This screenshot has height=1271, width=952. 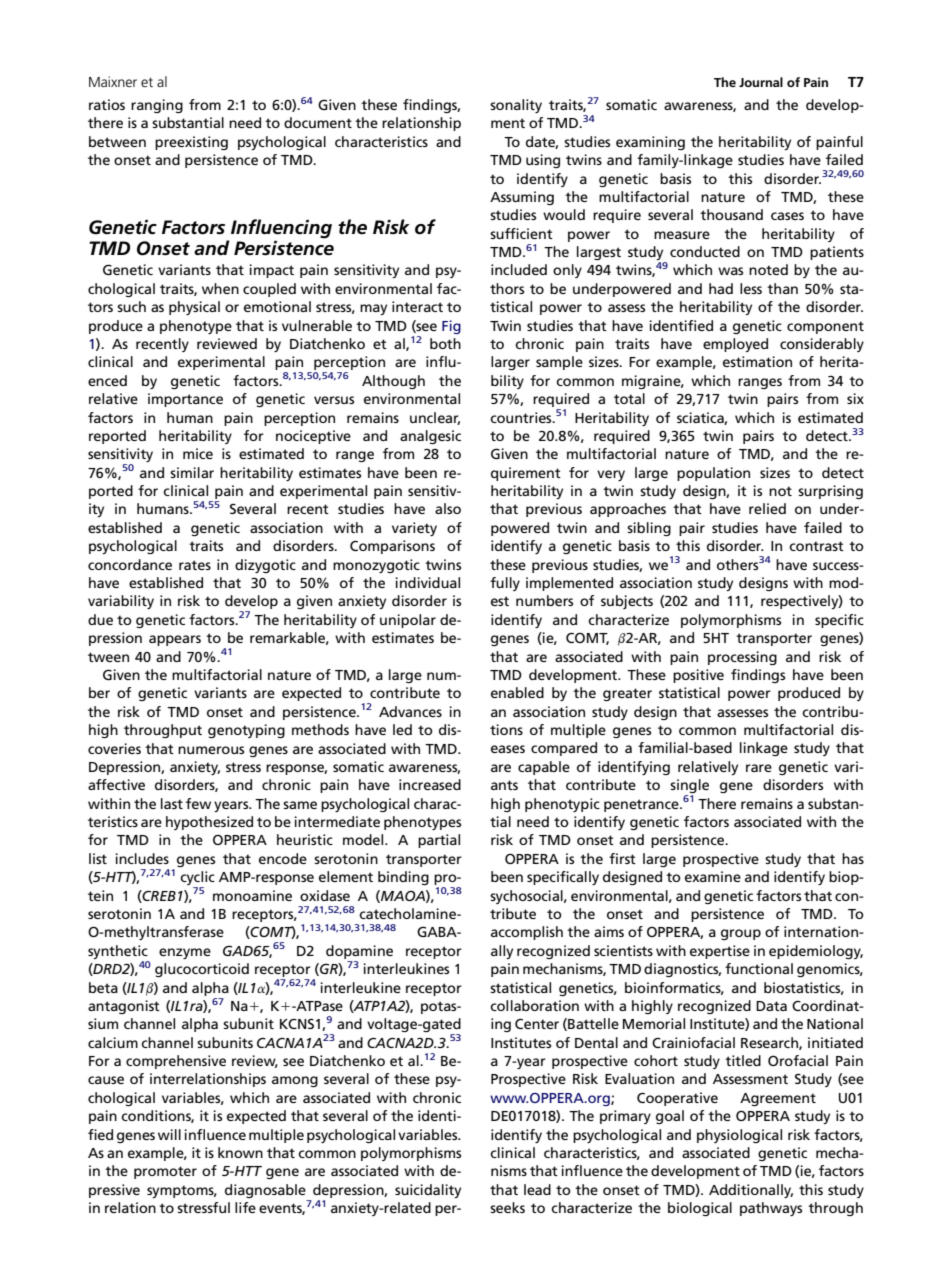 I want to click on pathways, so click(x=771, y=1209).
